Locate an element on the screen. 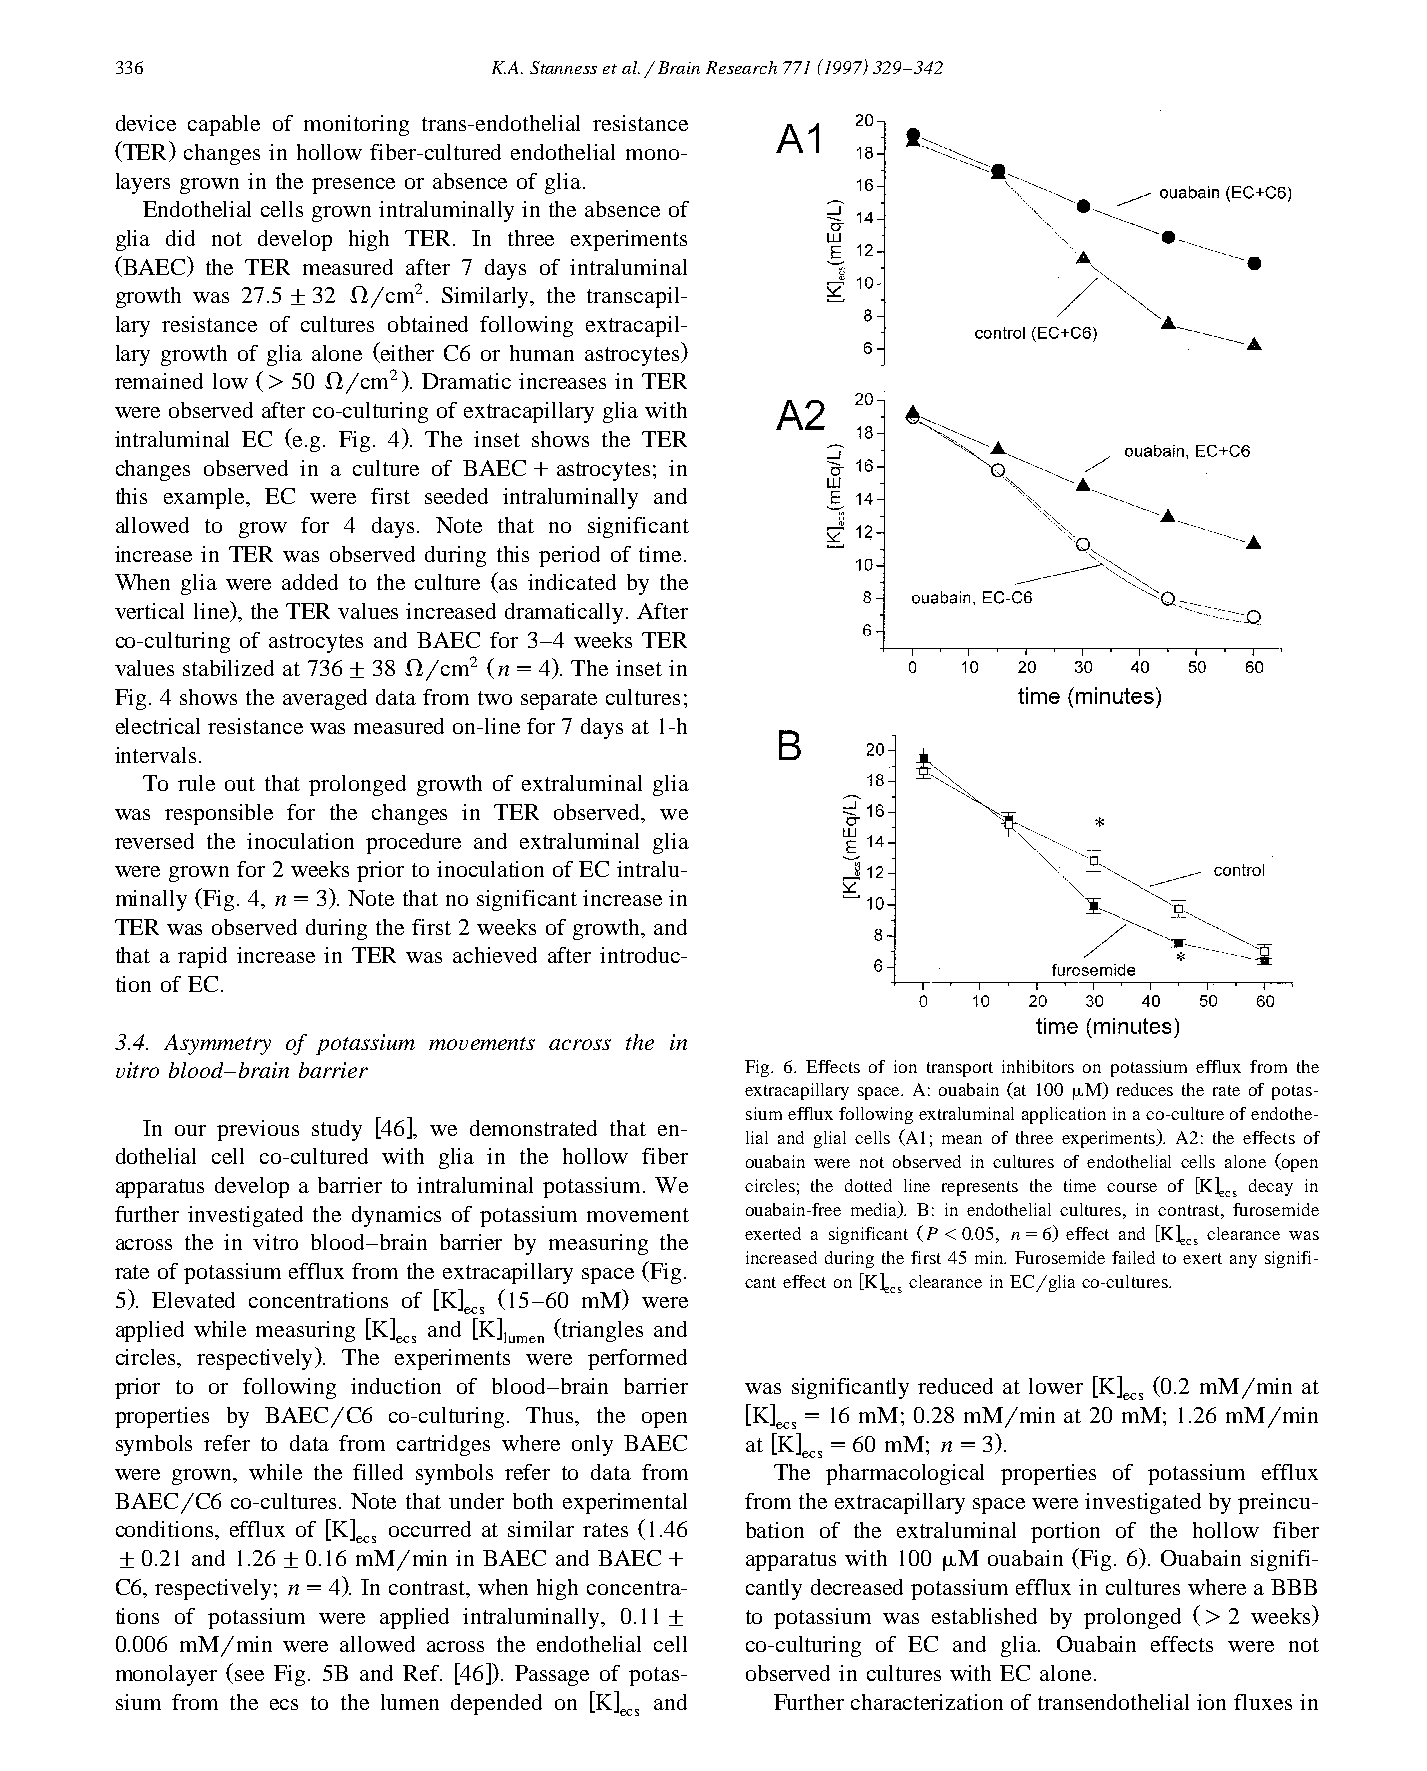 The width and height of the screenshot is (1427, 1771). Research is located at coordinates (741, 67).
